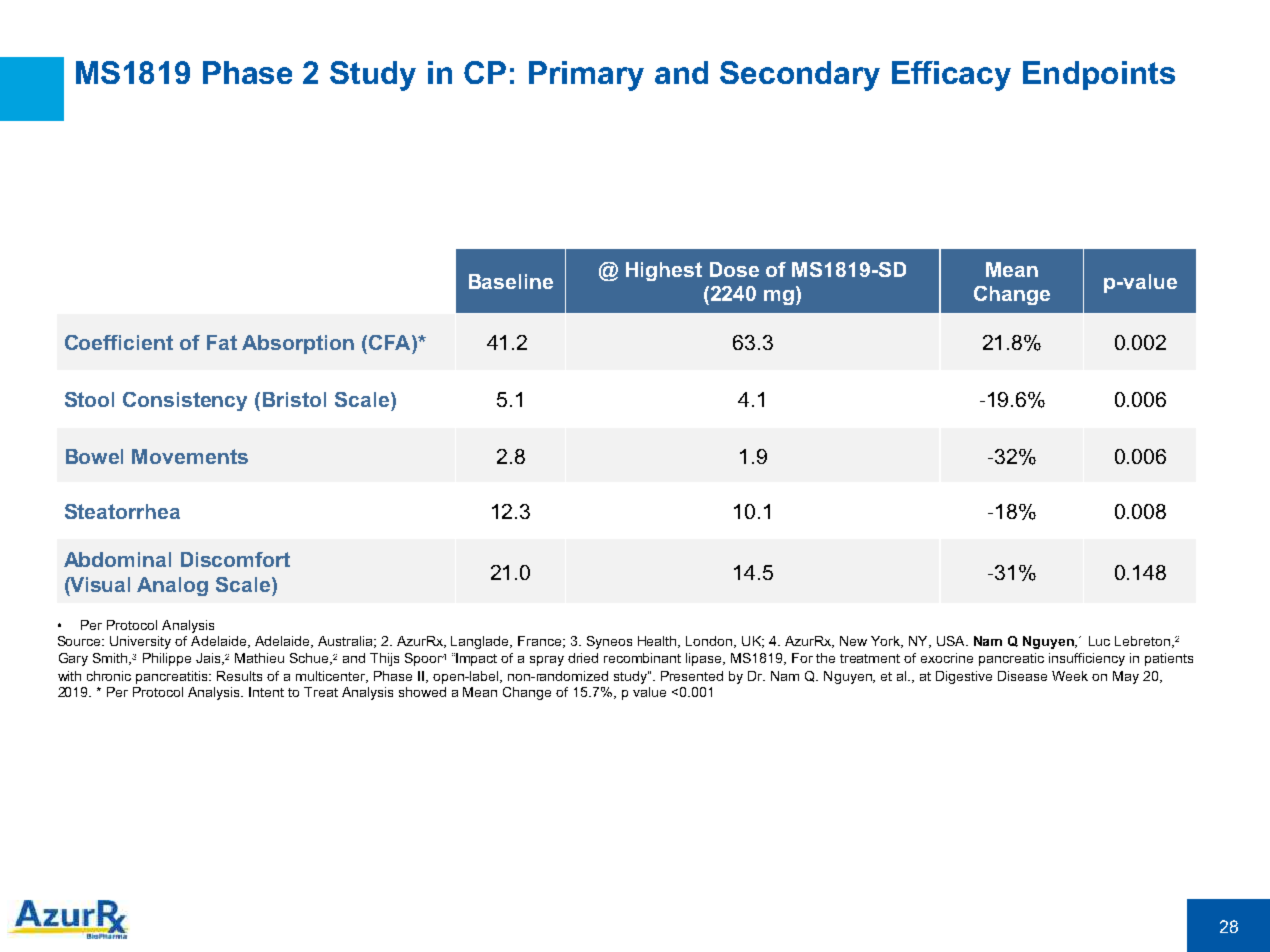 The width and height of the document is (1270, 952). What do you see at coordinates (1099, 75) in the document?
I see `Endpoints` at bounding box center [1099, 75].
